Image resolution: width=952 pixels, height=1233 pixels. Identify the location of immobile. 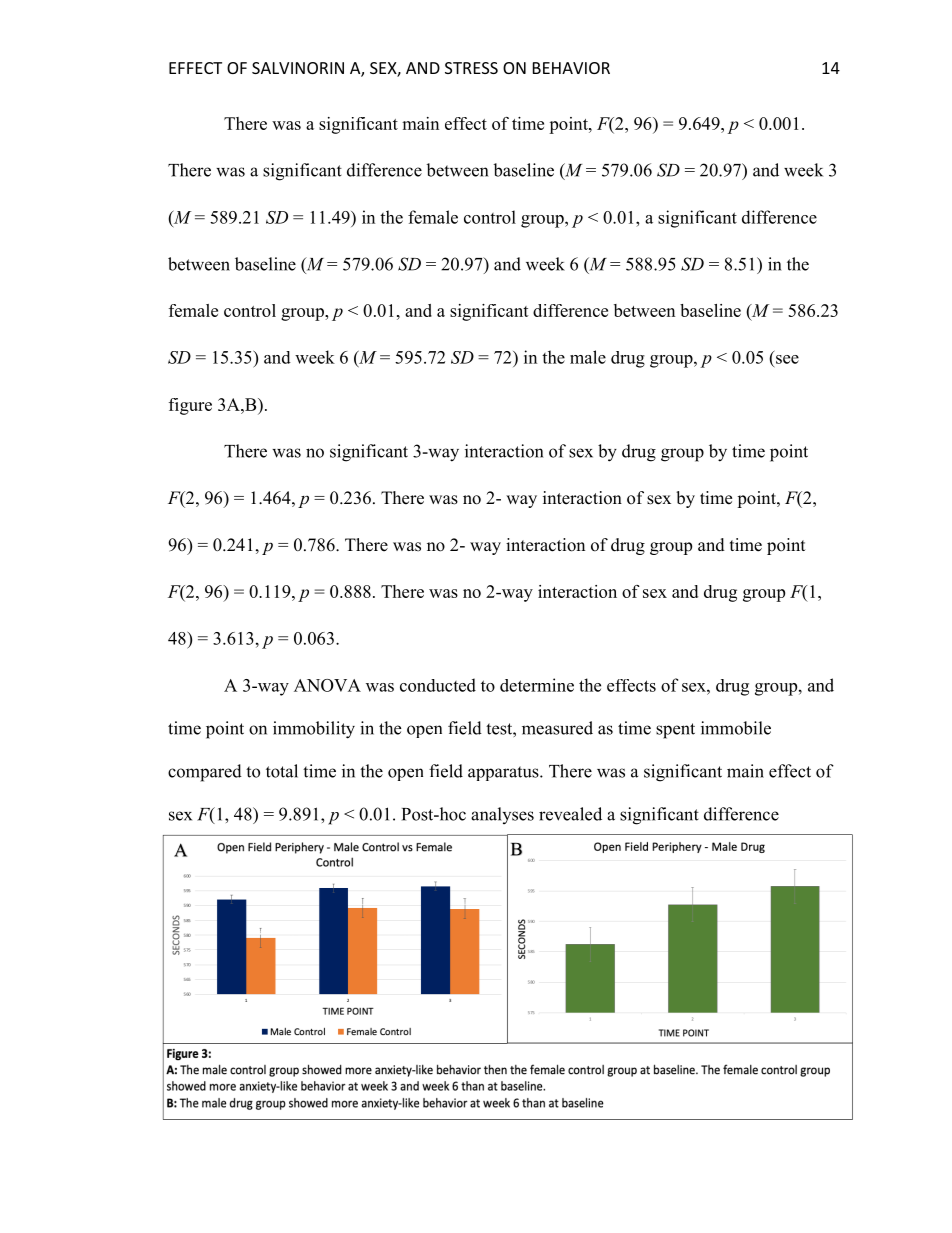
(736, 728).
